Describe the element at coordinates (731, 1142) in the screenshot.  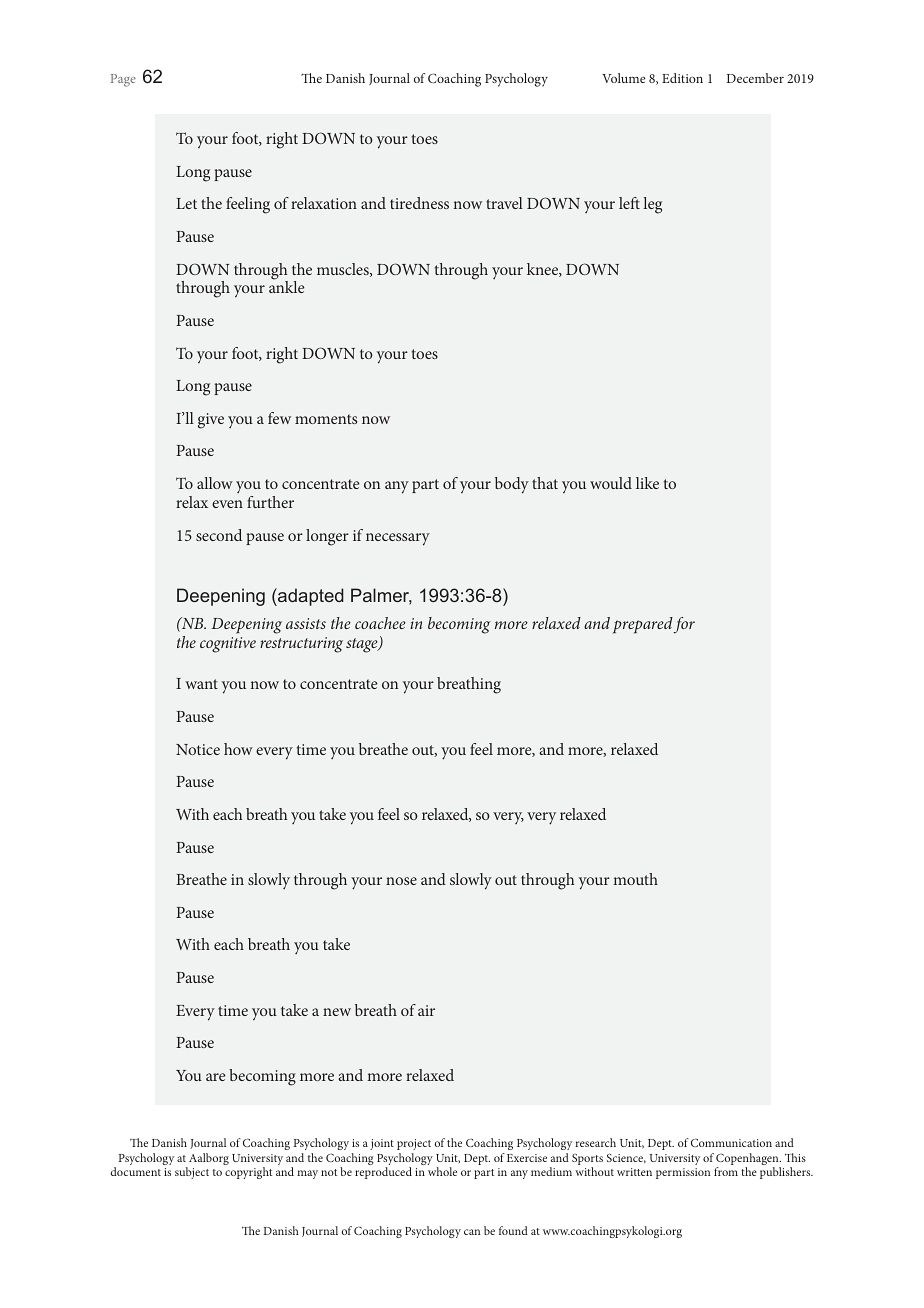
I see `Communication` at that location.
